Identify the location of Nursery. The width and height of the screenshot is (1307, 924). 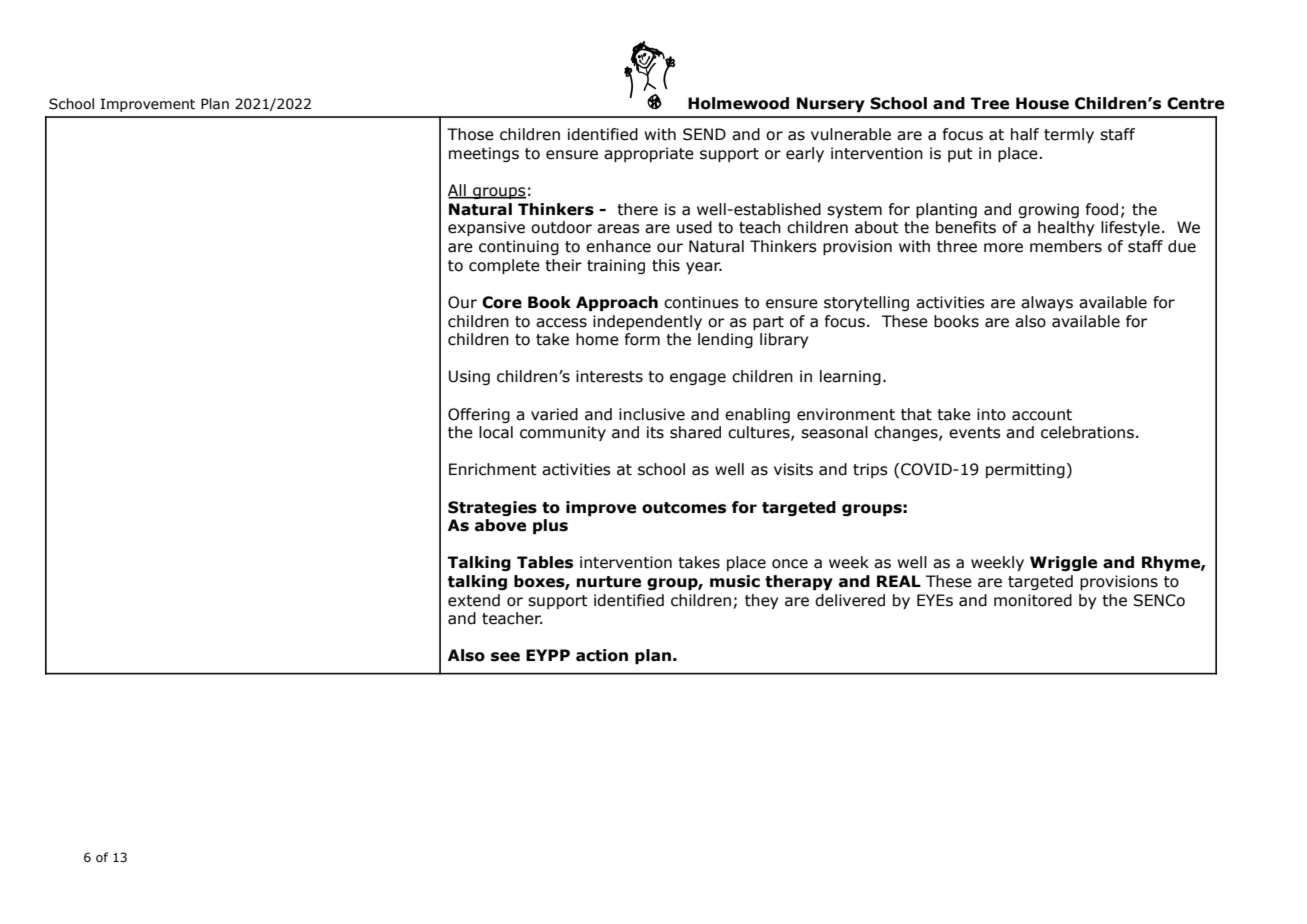
(831, 104).
